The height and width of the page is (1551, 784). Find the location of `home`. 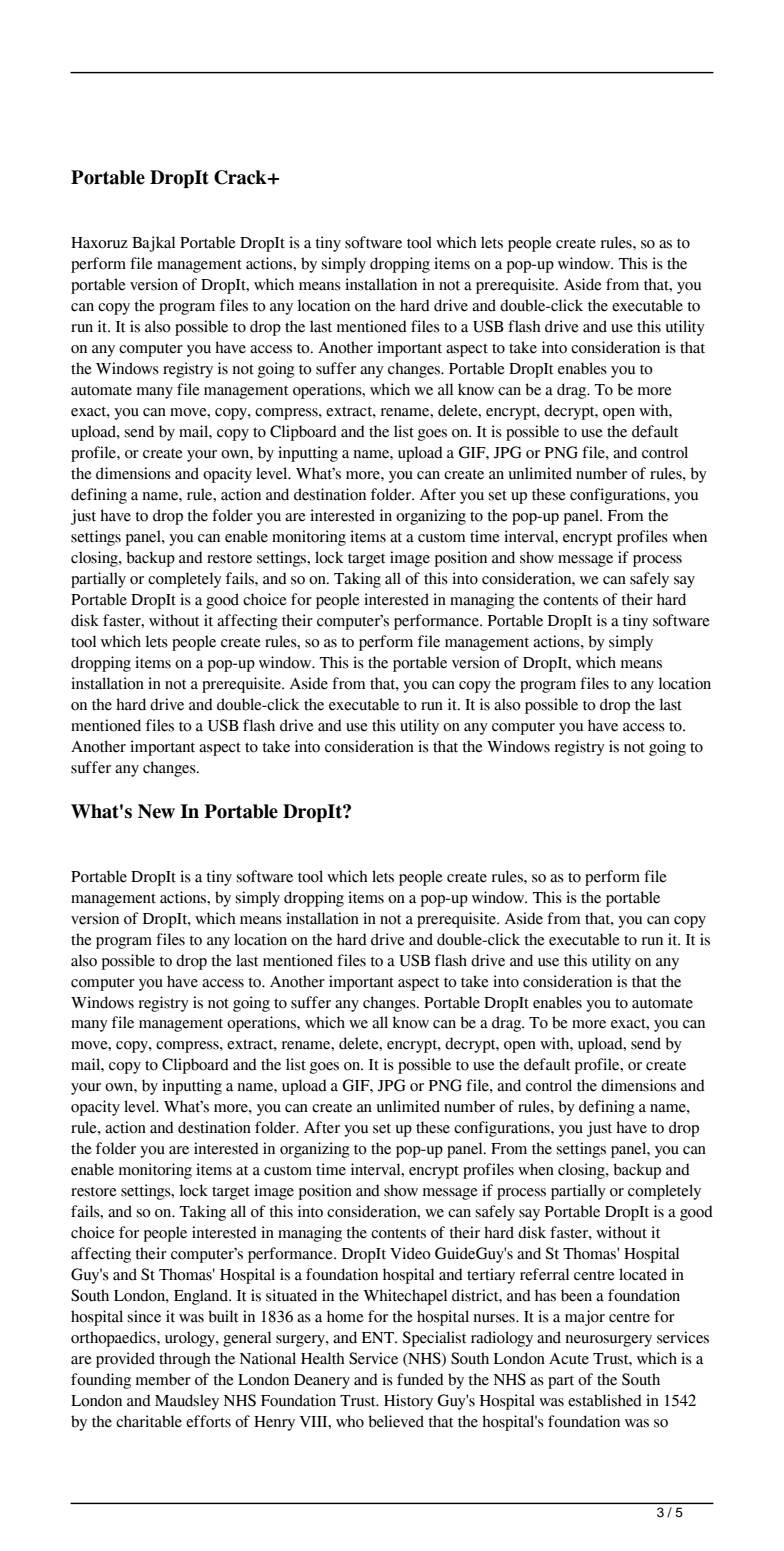

home is located at coordinates (345, 1316).
